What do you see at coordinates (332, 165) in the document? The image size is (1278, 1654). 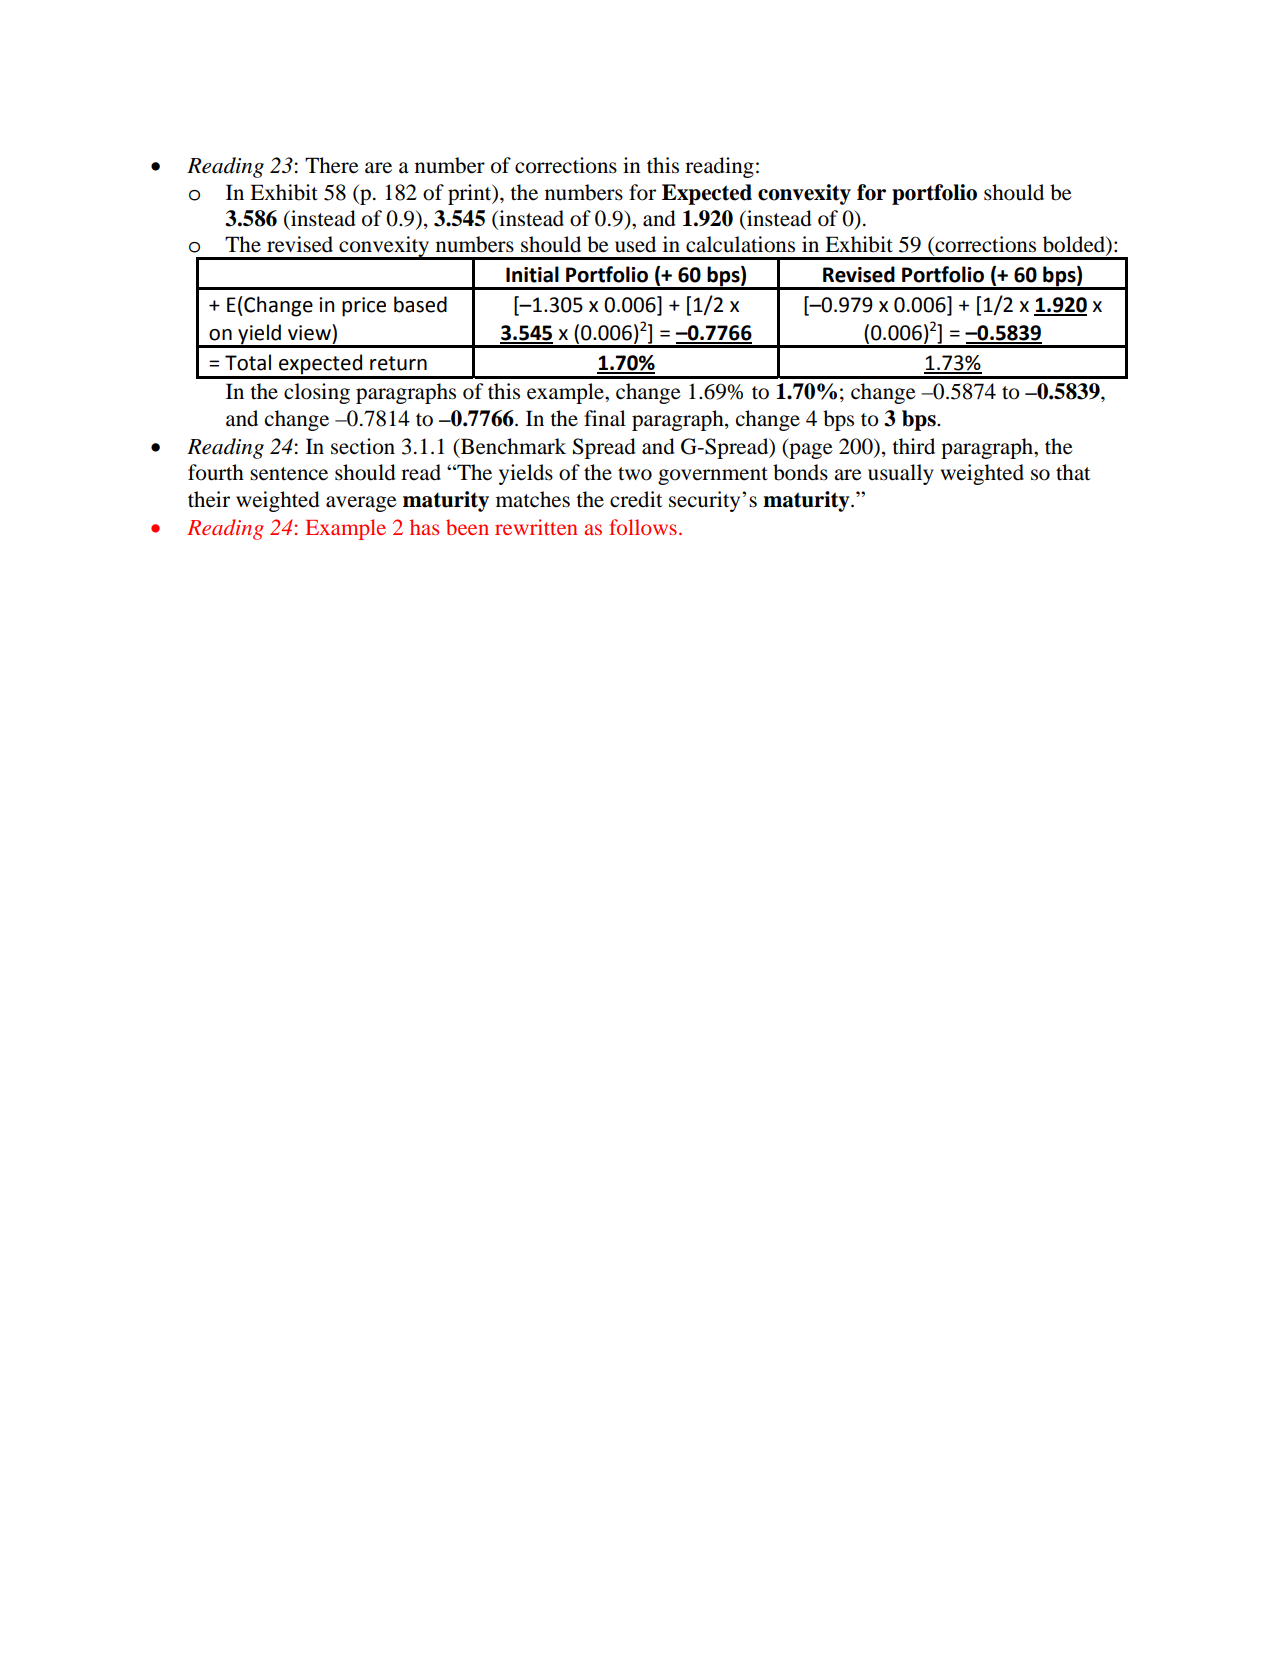 I see `There` at bounding box center [332, 165].
